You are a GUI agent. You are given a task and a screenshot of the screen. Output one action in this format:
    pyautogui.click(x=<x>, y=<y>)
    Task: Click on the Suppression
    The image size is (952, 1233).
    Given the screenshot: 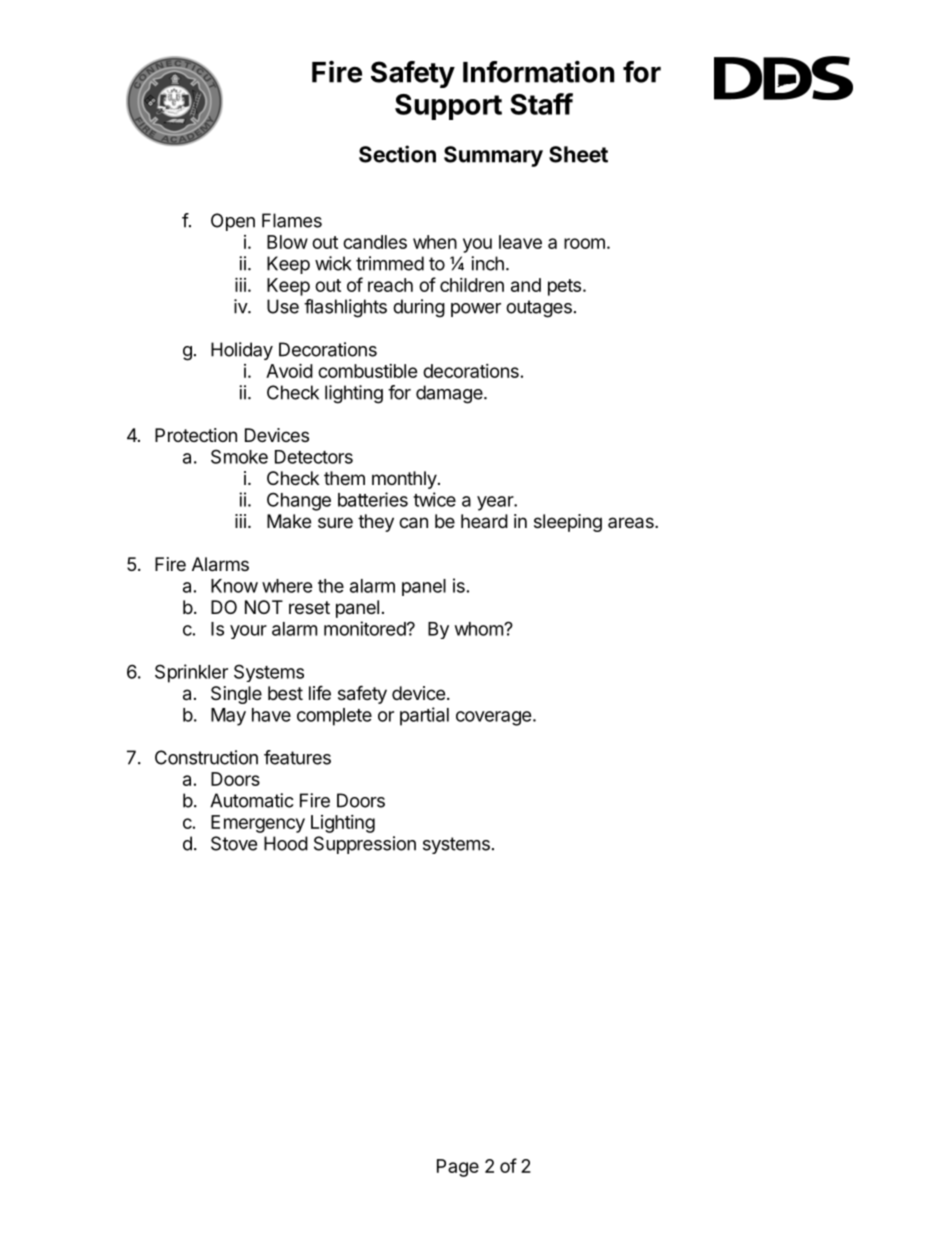 What is the action you would take?
    pyautogui.click(x=365, y=845)
